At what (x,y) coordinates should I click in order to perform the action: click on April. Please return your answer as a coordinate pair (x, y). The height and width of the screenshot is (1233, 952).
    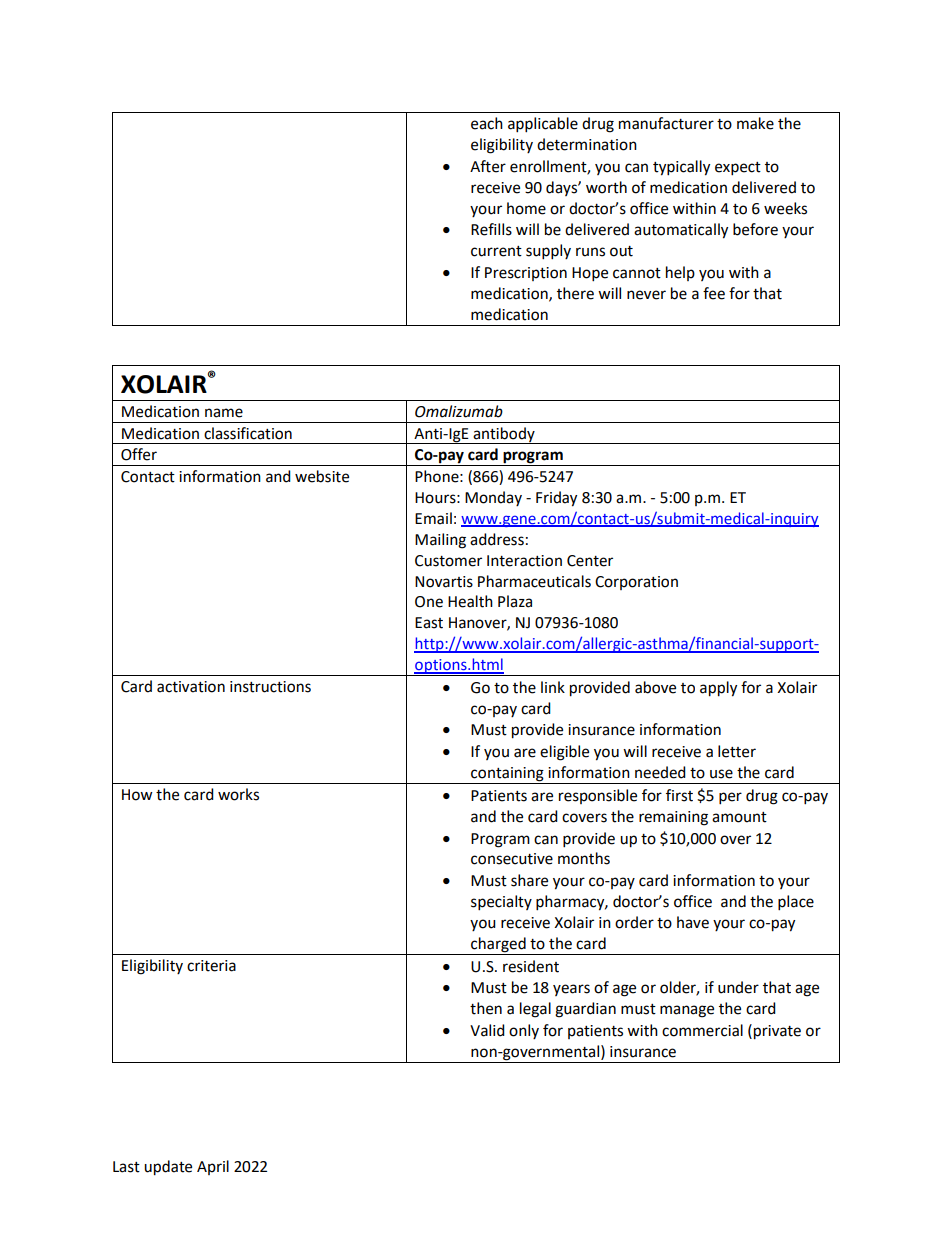
    Looking at the image, I should click on (213, 1167).
